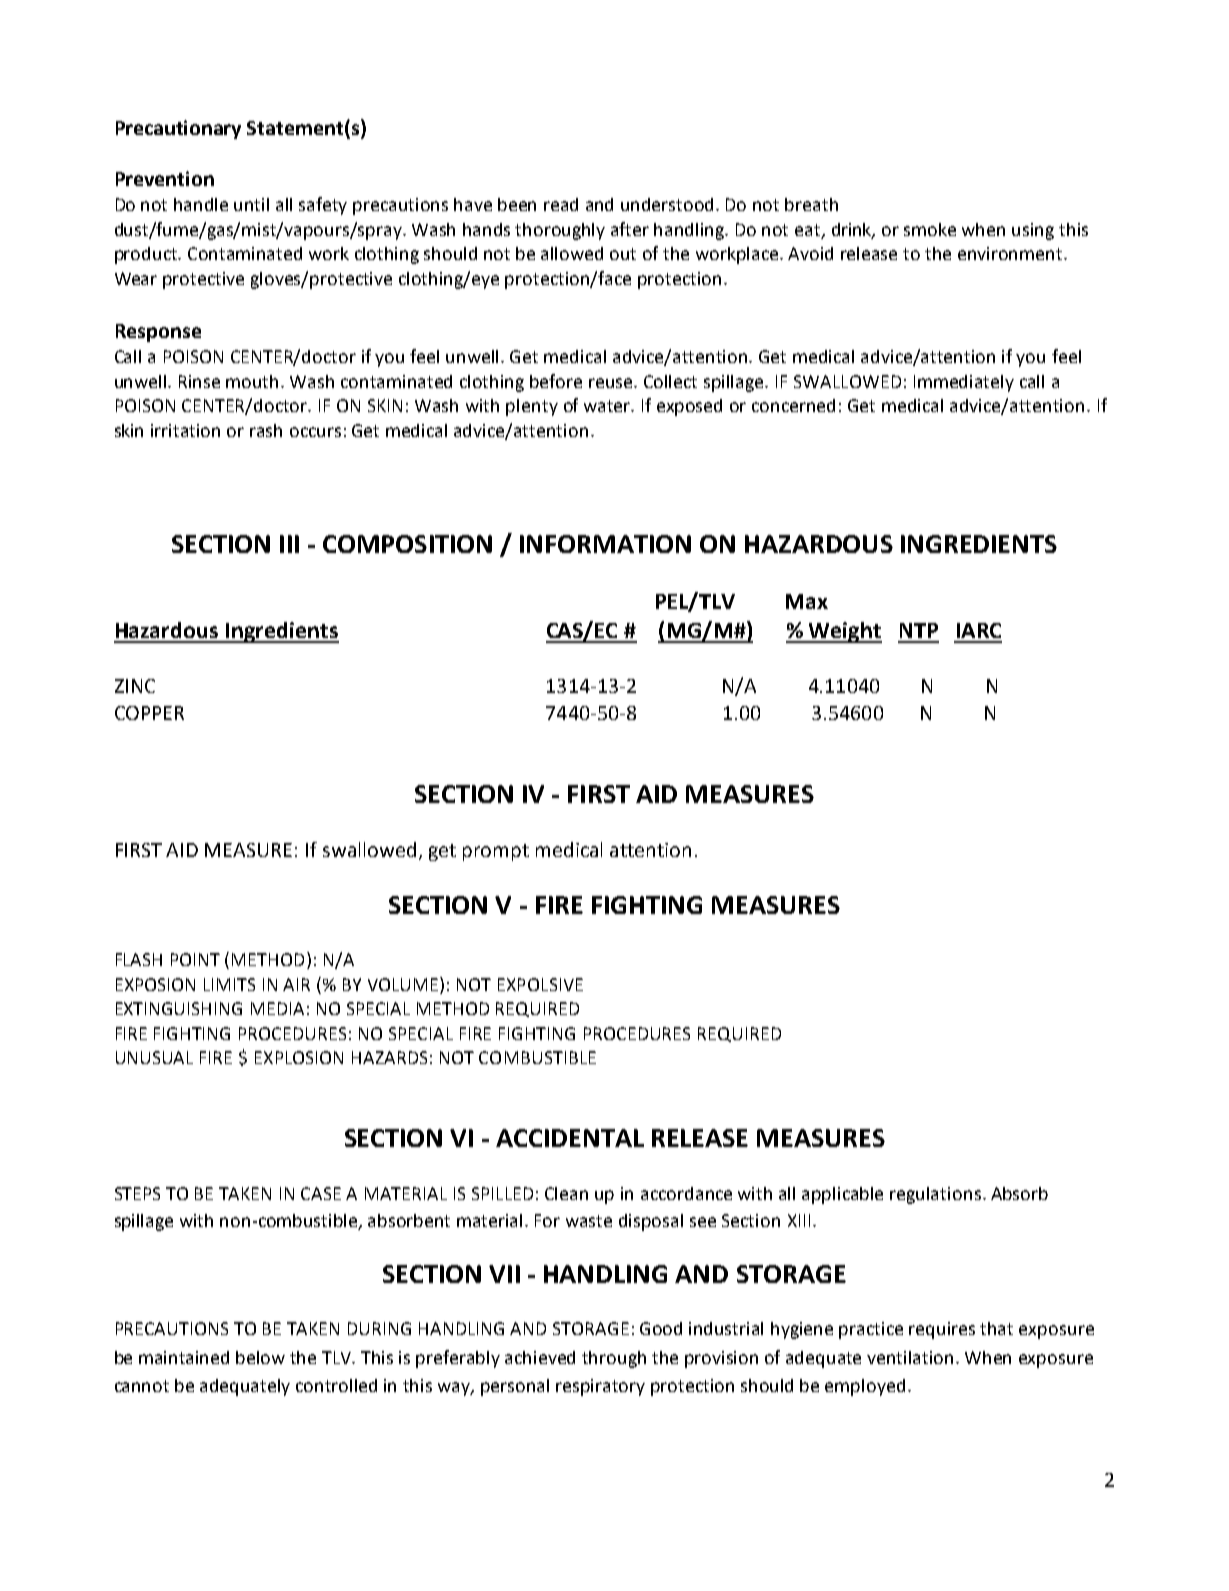  Describe the element at coordinates (407, 544) in the page. I see `COMPOSITION` at that location.
